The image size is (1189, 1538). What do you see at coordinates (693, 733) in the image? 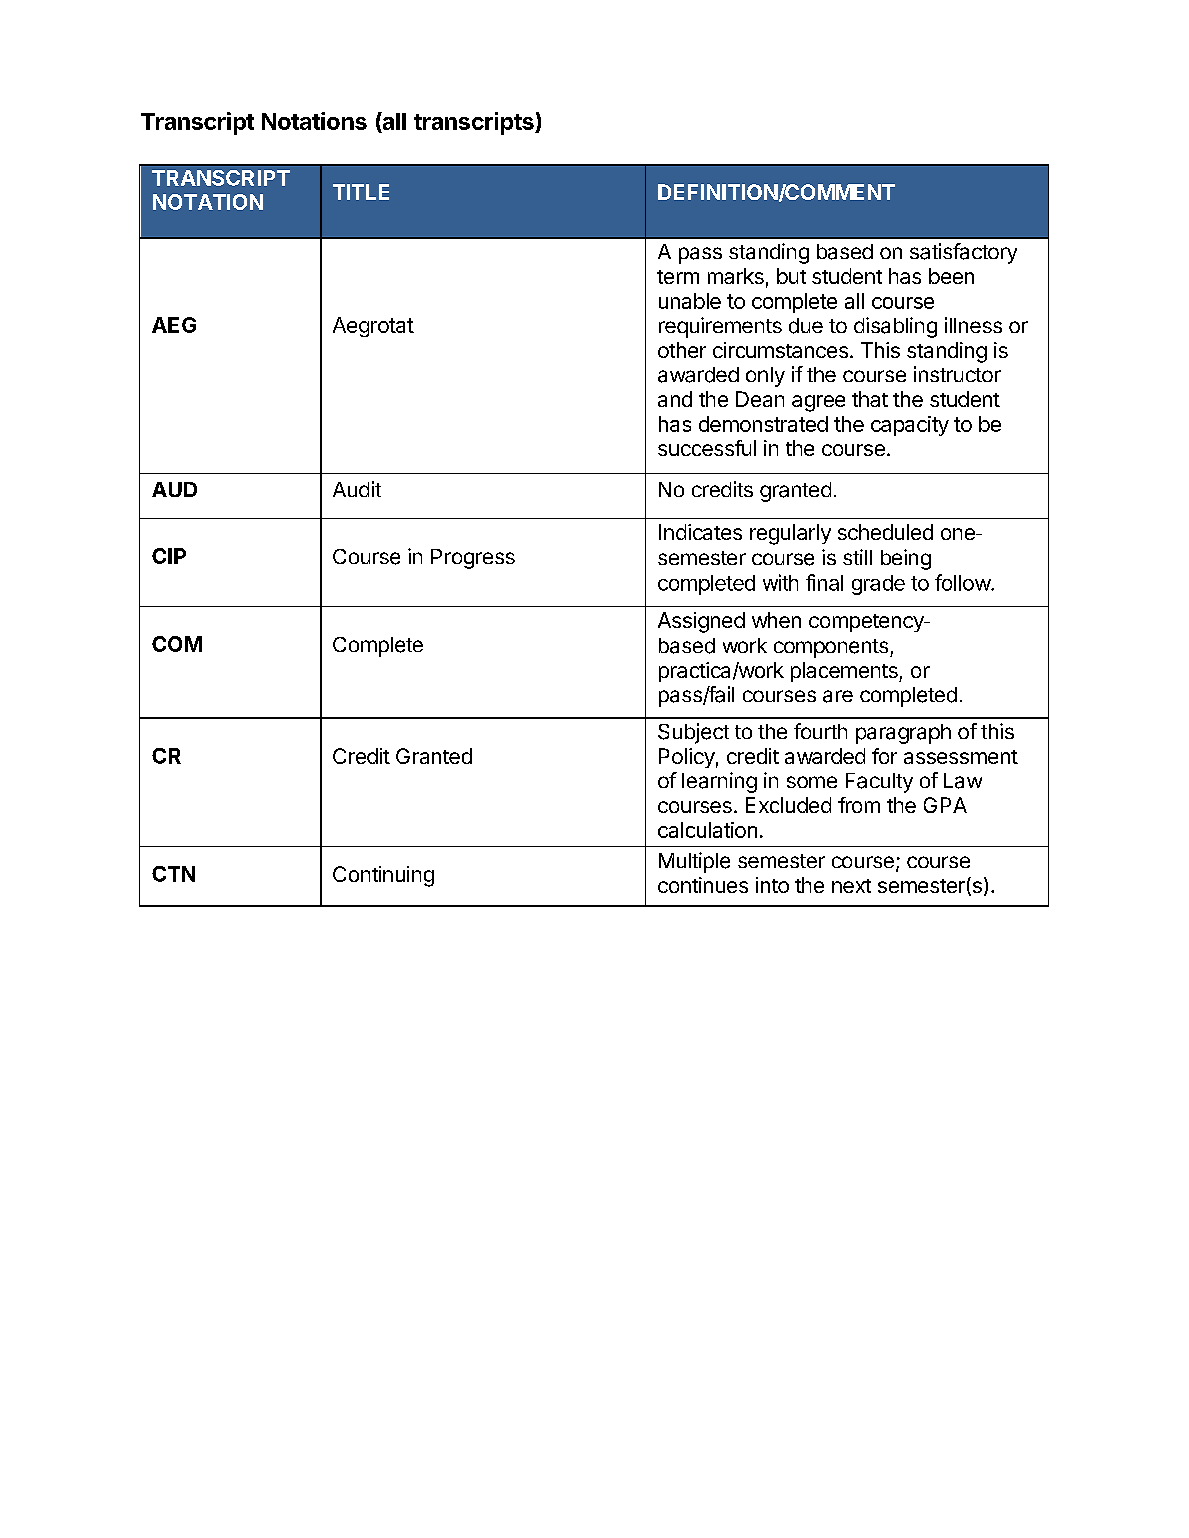
I see `Subject` at bounding box center [693, 733].
